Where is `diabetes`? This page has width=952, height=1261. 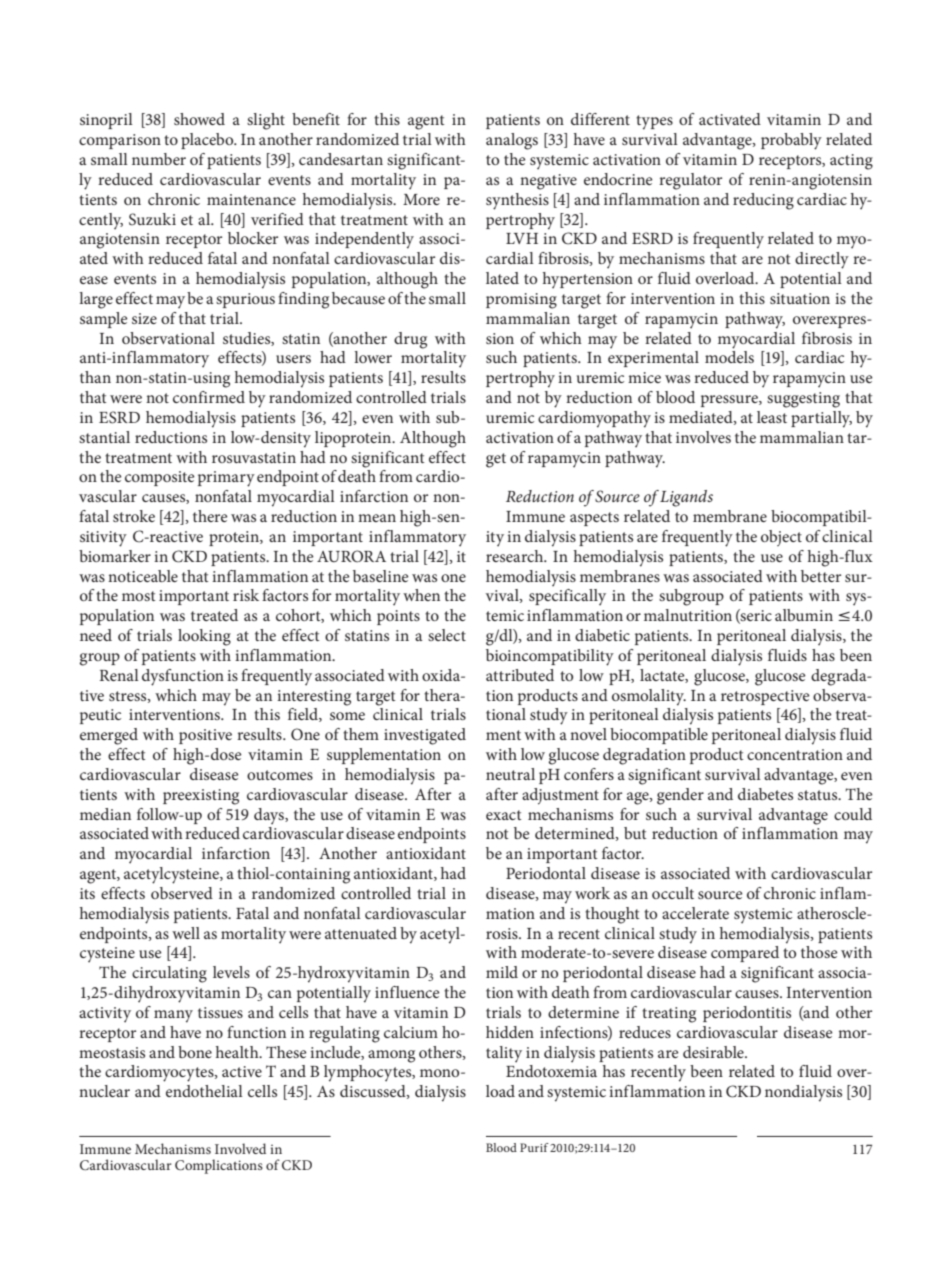 diabetes is located at coordinates (765, 794).
